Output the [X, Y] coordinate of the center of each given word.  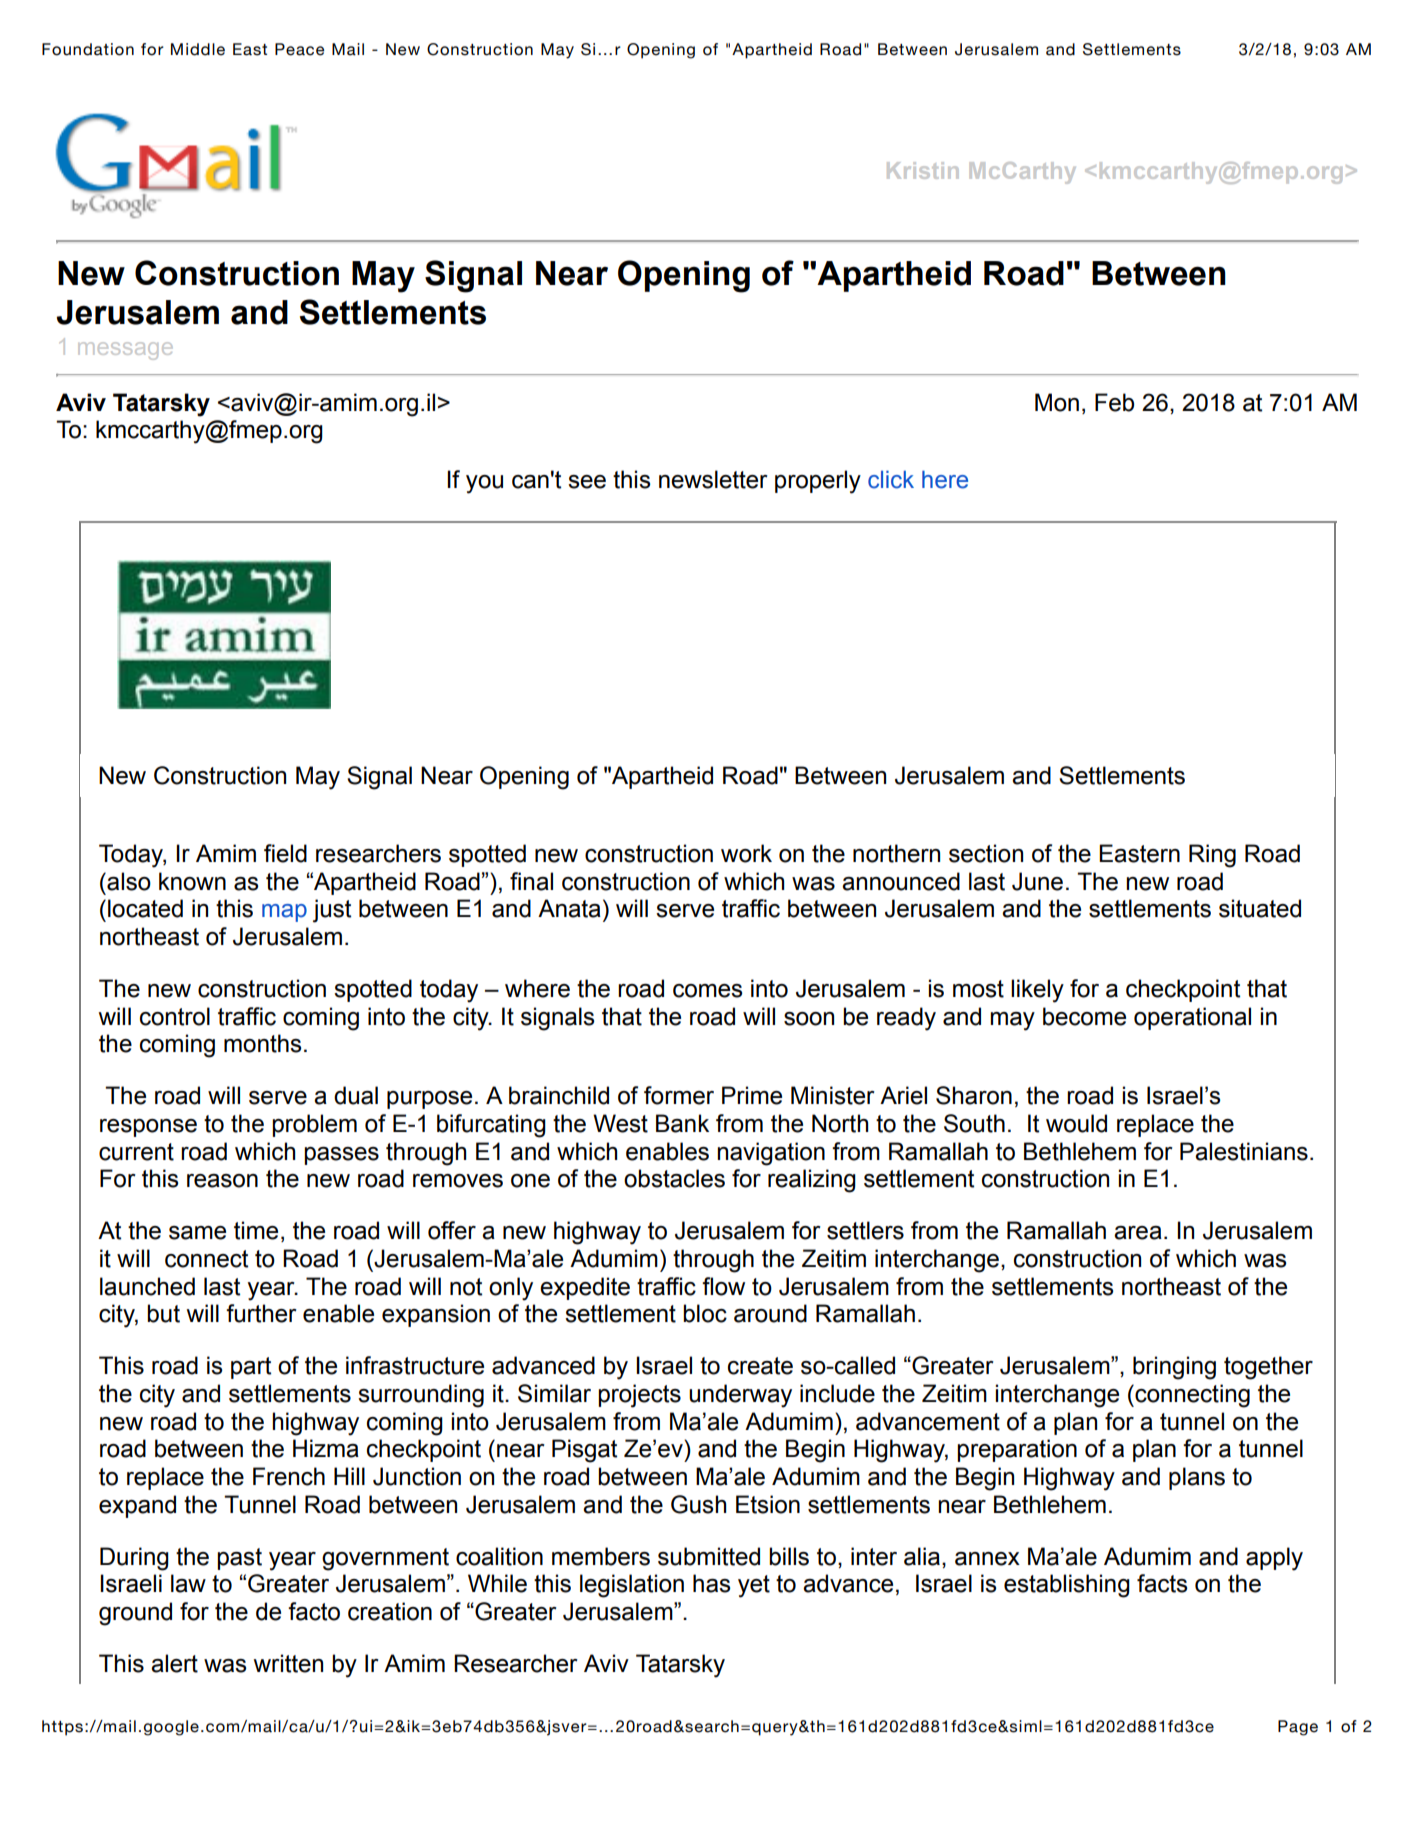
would [1076, 1123]
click [891, 479]
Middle [198, 49]
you [484, 484]
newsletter [713, 479]
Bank [682, 1123]
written [288, 1663]
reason [222, 1181]
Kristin [922, 170]
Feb [1114, 402]
